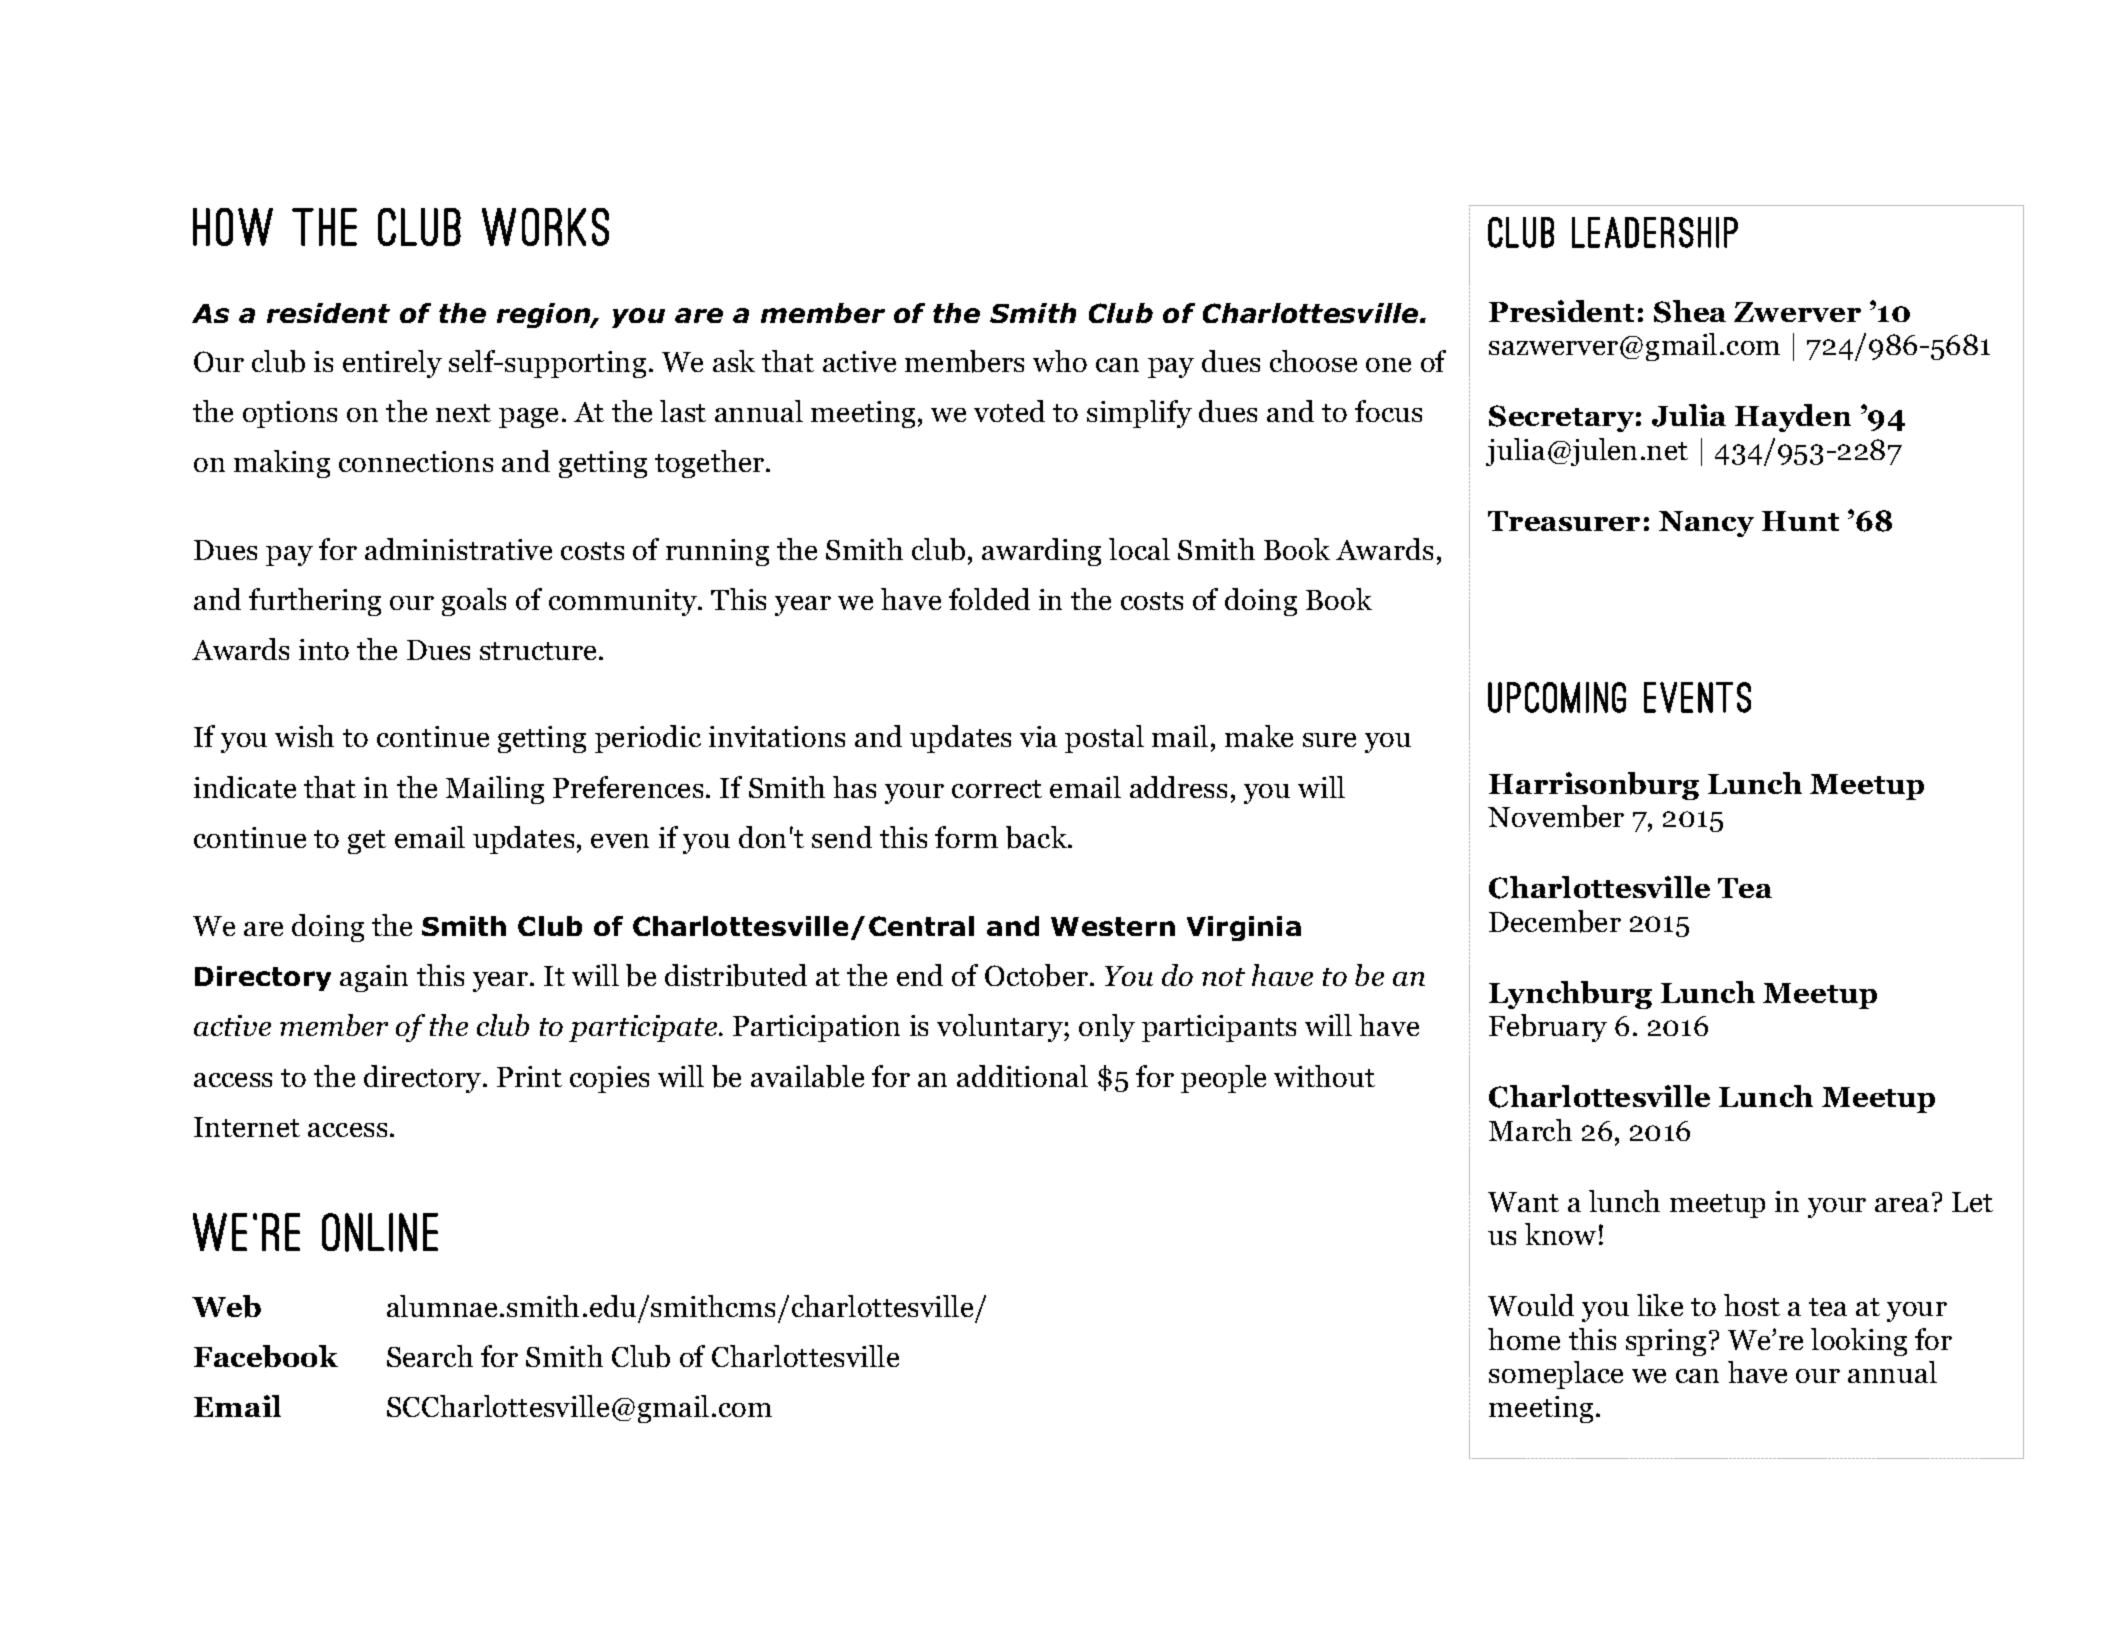 This screenshot has width=2119, height=1638. What do you see at coordinates (1556, 816) in the screenshot?
I see `November` at bounding box center [1556, 816].
